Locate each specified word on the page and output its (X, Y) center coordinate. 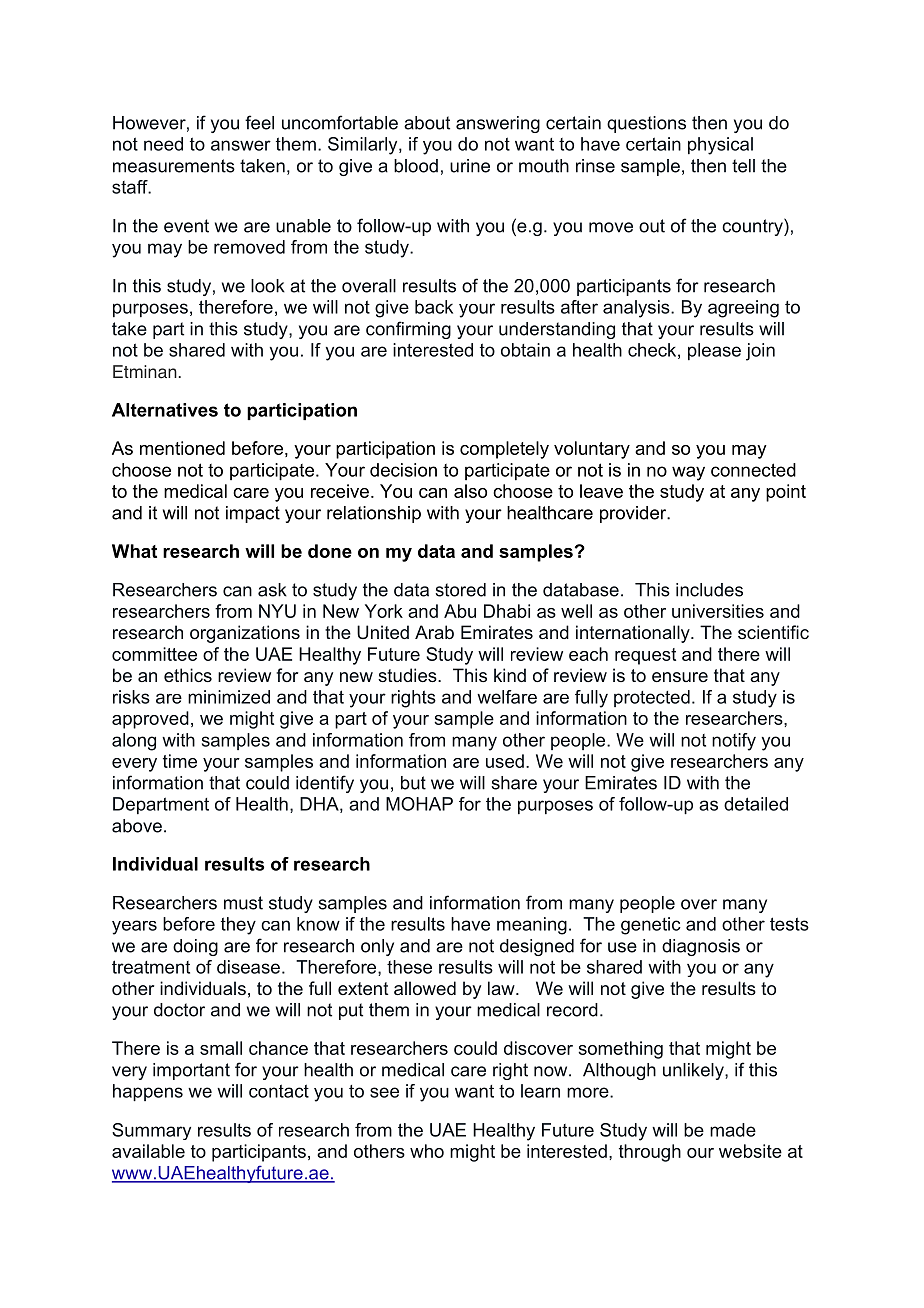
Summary (151, 1131)
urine (470, 166)
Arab (434, 632)
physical (720, 146)
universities (718, 611)
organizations (245, 634)
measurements (174, 166)
